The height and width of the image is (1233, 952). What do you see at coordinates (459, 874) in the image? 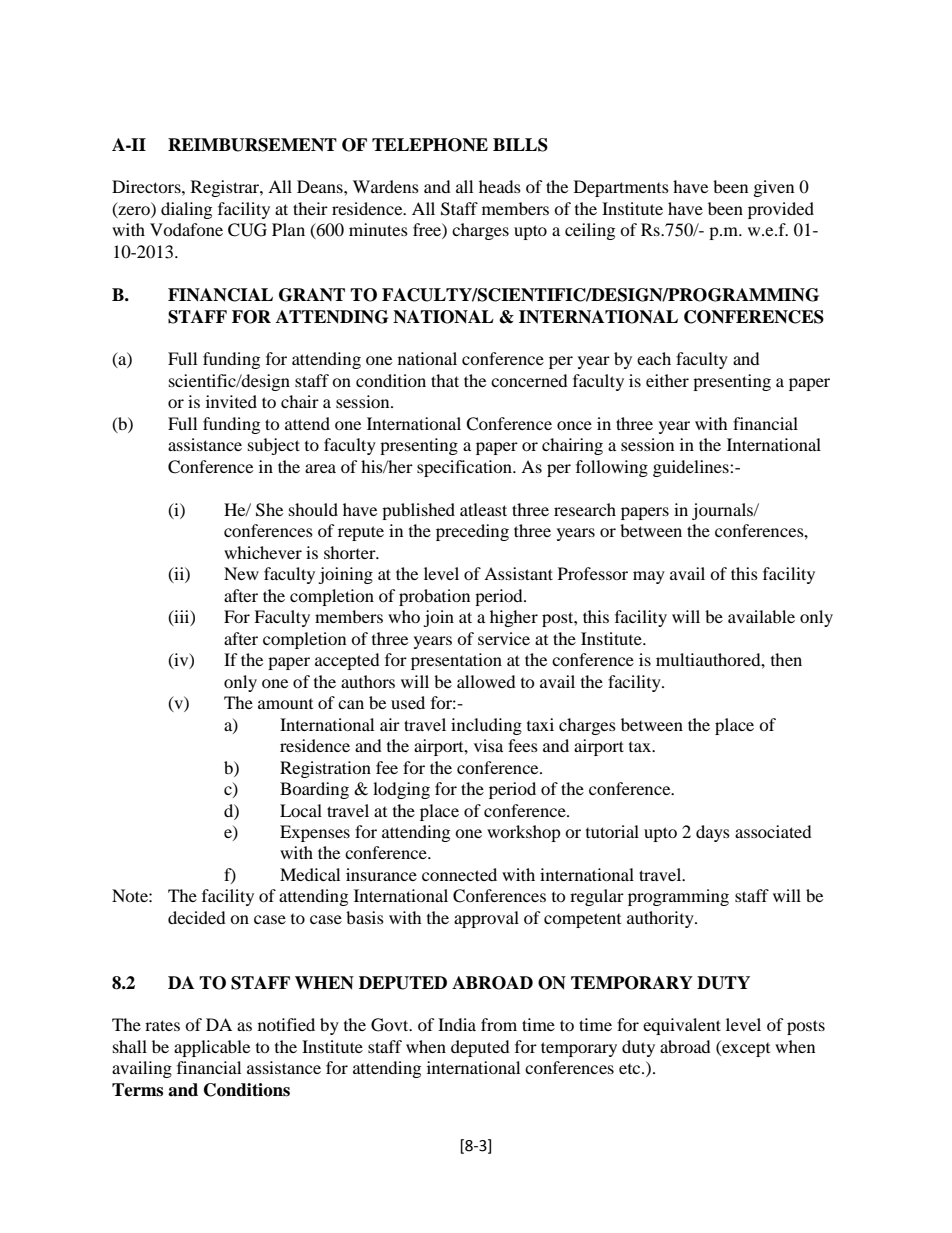
I see `connected` at bounding box center [459, 874].
